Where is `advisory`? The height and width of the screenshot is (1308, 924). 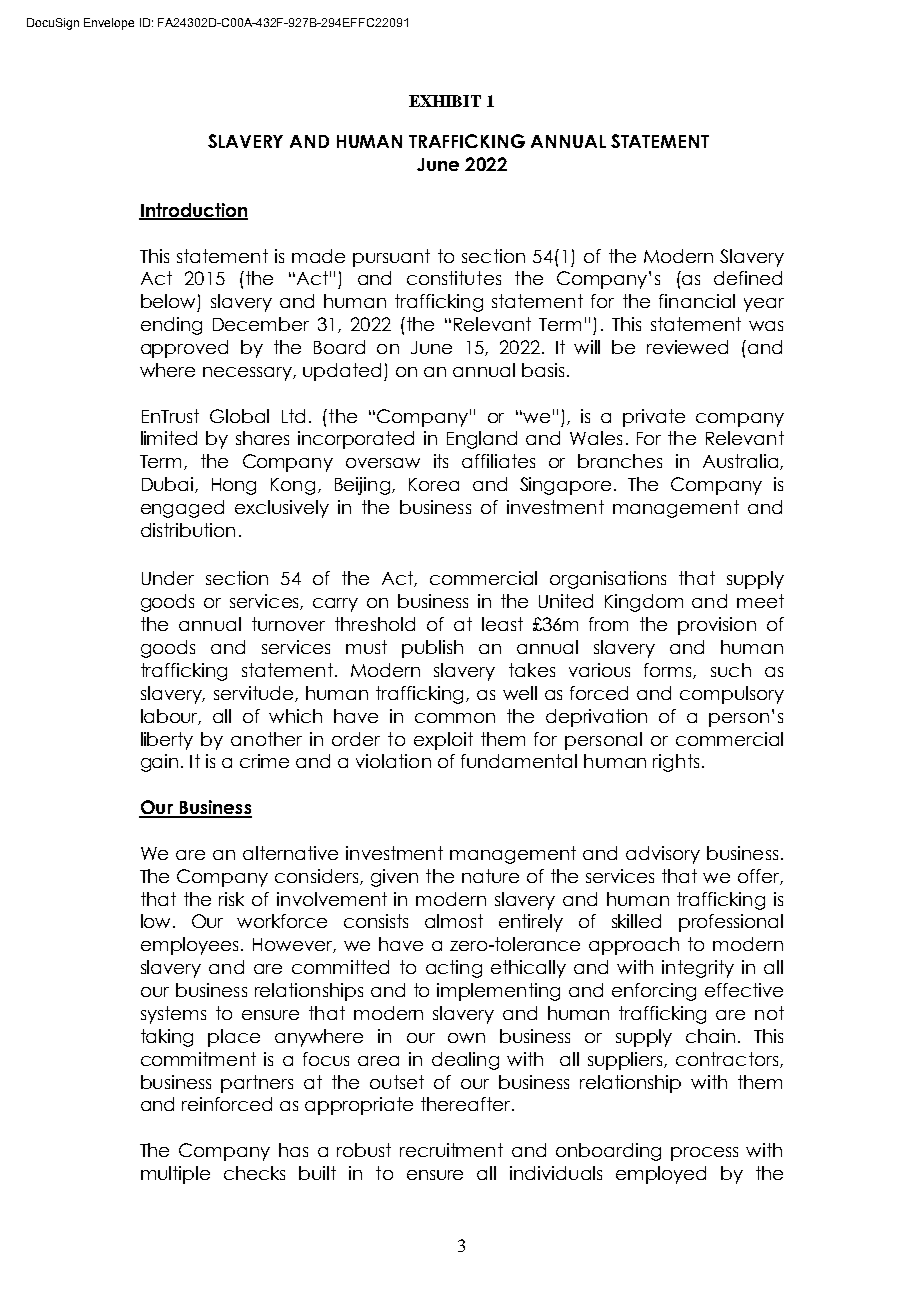 advisory is located at coordinates (663, 855).
